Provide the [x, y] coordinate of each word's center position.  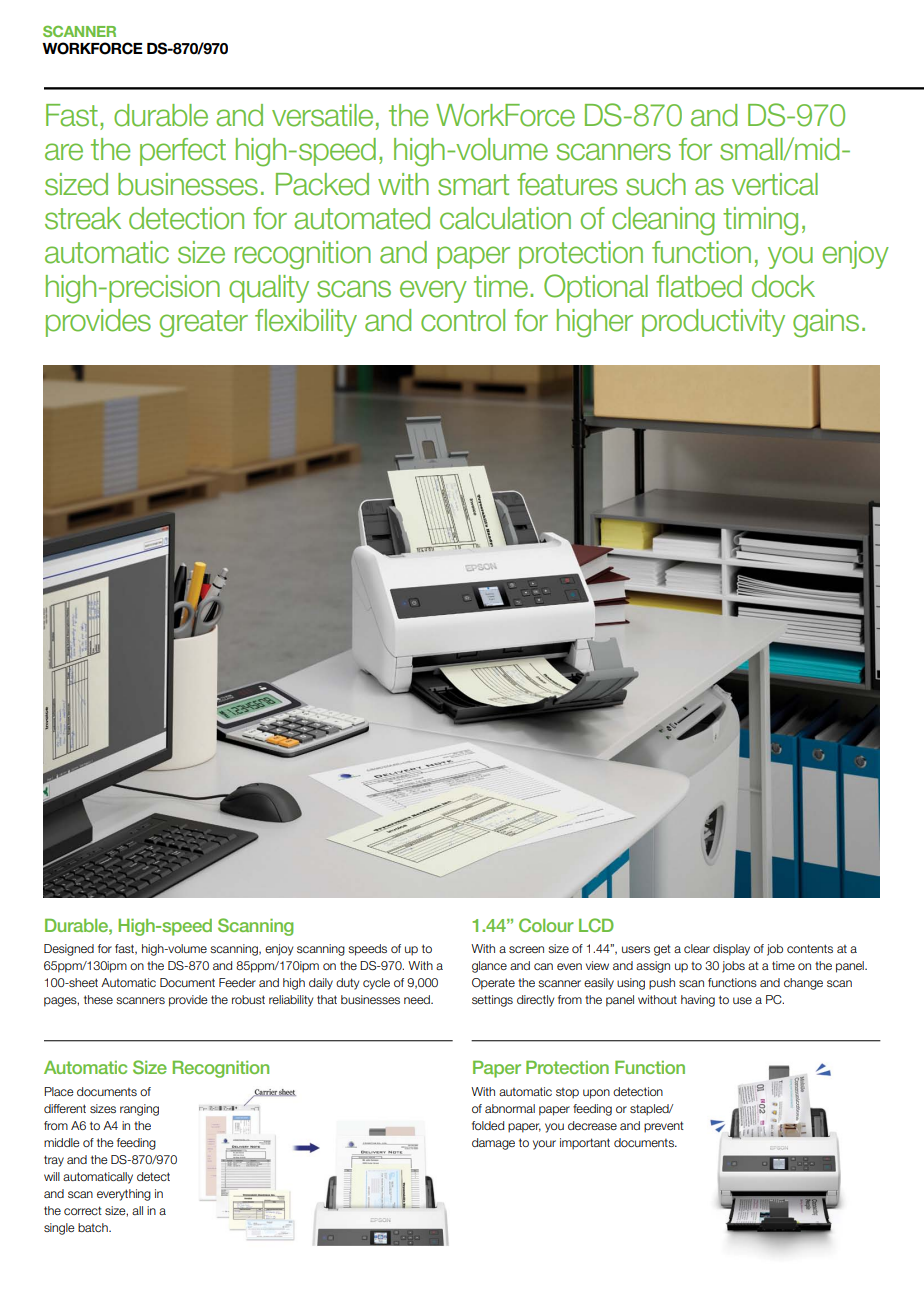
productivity [713, 323]
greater [204, 324]
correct [83, 1210]
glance [489, 967]
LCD [596, 925]
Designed [69, 950]
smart [473, 185]
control [463, 320]
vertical [775, 184]
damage [493, 1144]
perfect [183, 152]
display [731, 950]
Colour [546, 925]
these [98, 999]
